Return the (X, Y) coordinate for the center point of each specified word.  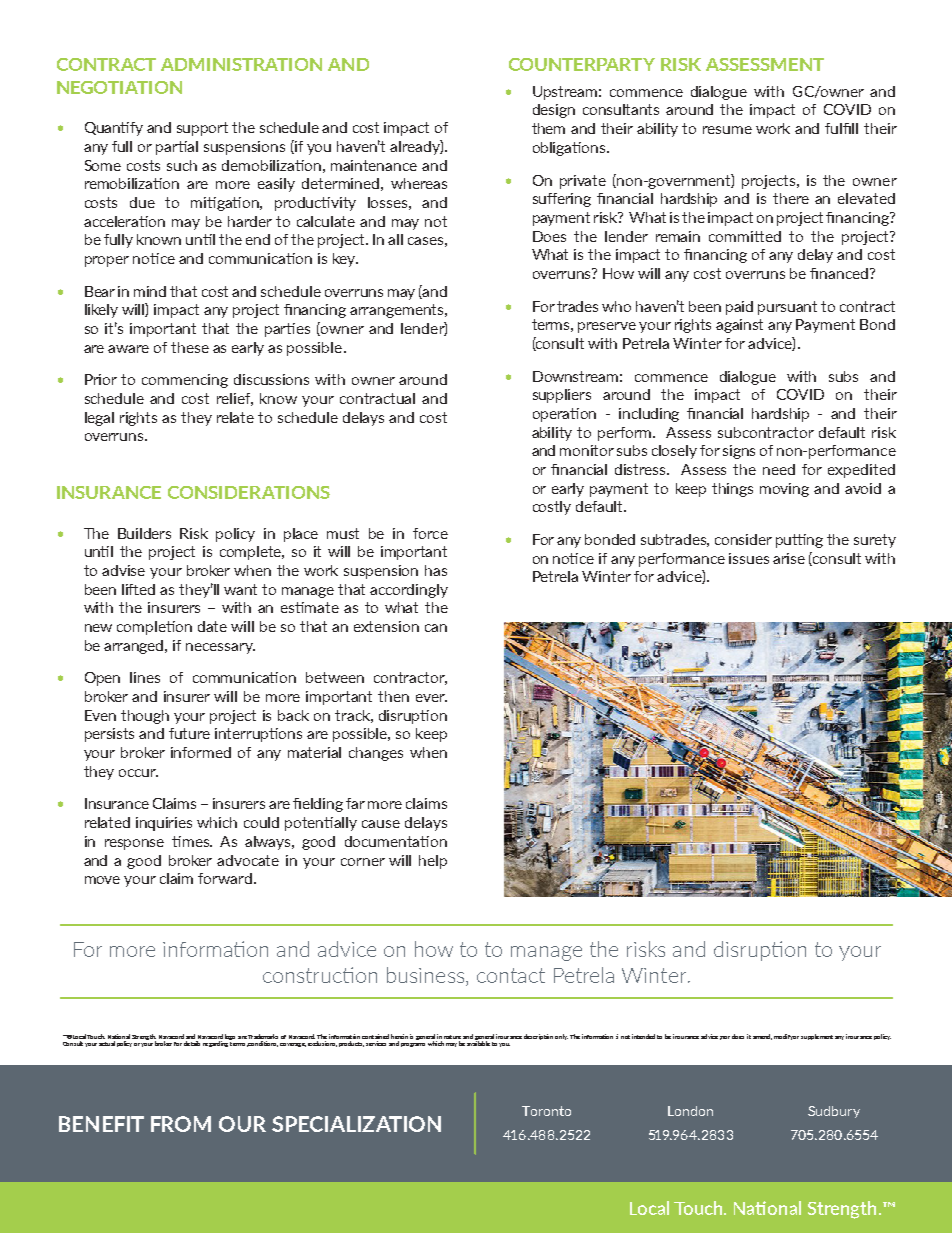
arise (789, 558)
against (739, 326)
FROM (181, 1124)
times (192, 841)
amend (762, 1037)
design (554, 111)
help (433, 862)
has (436, 570)
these (190, 347)
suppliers (562, 396)
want (240, 589)
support (202, 129)
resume (727, 130)
